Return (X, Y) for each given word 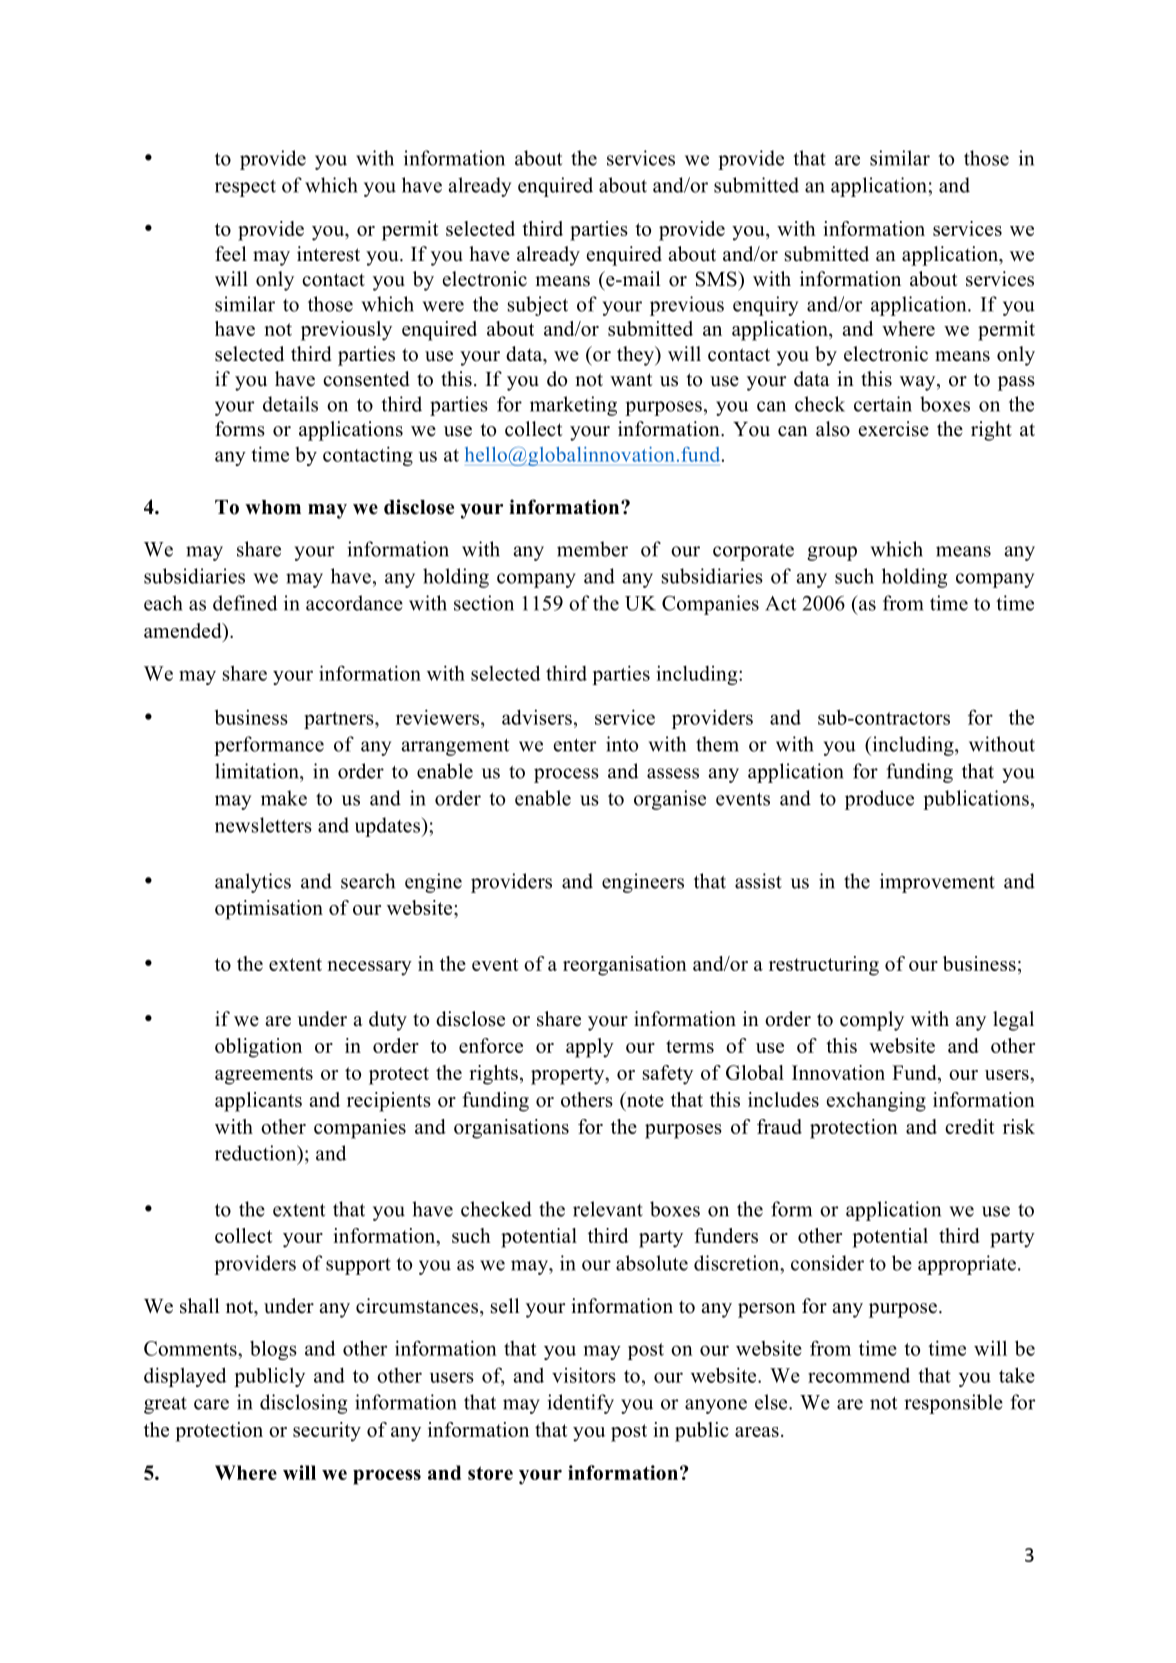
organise (670, 800)
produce (879, 800)
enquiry (765, 306)
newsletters (263, 825)
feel (231, 254)
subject (538, 306)
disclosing (304, 1404)
